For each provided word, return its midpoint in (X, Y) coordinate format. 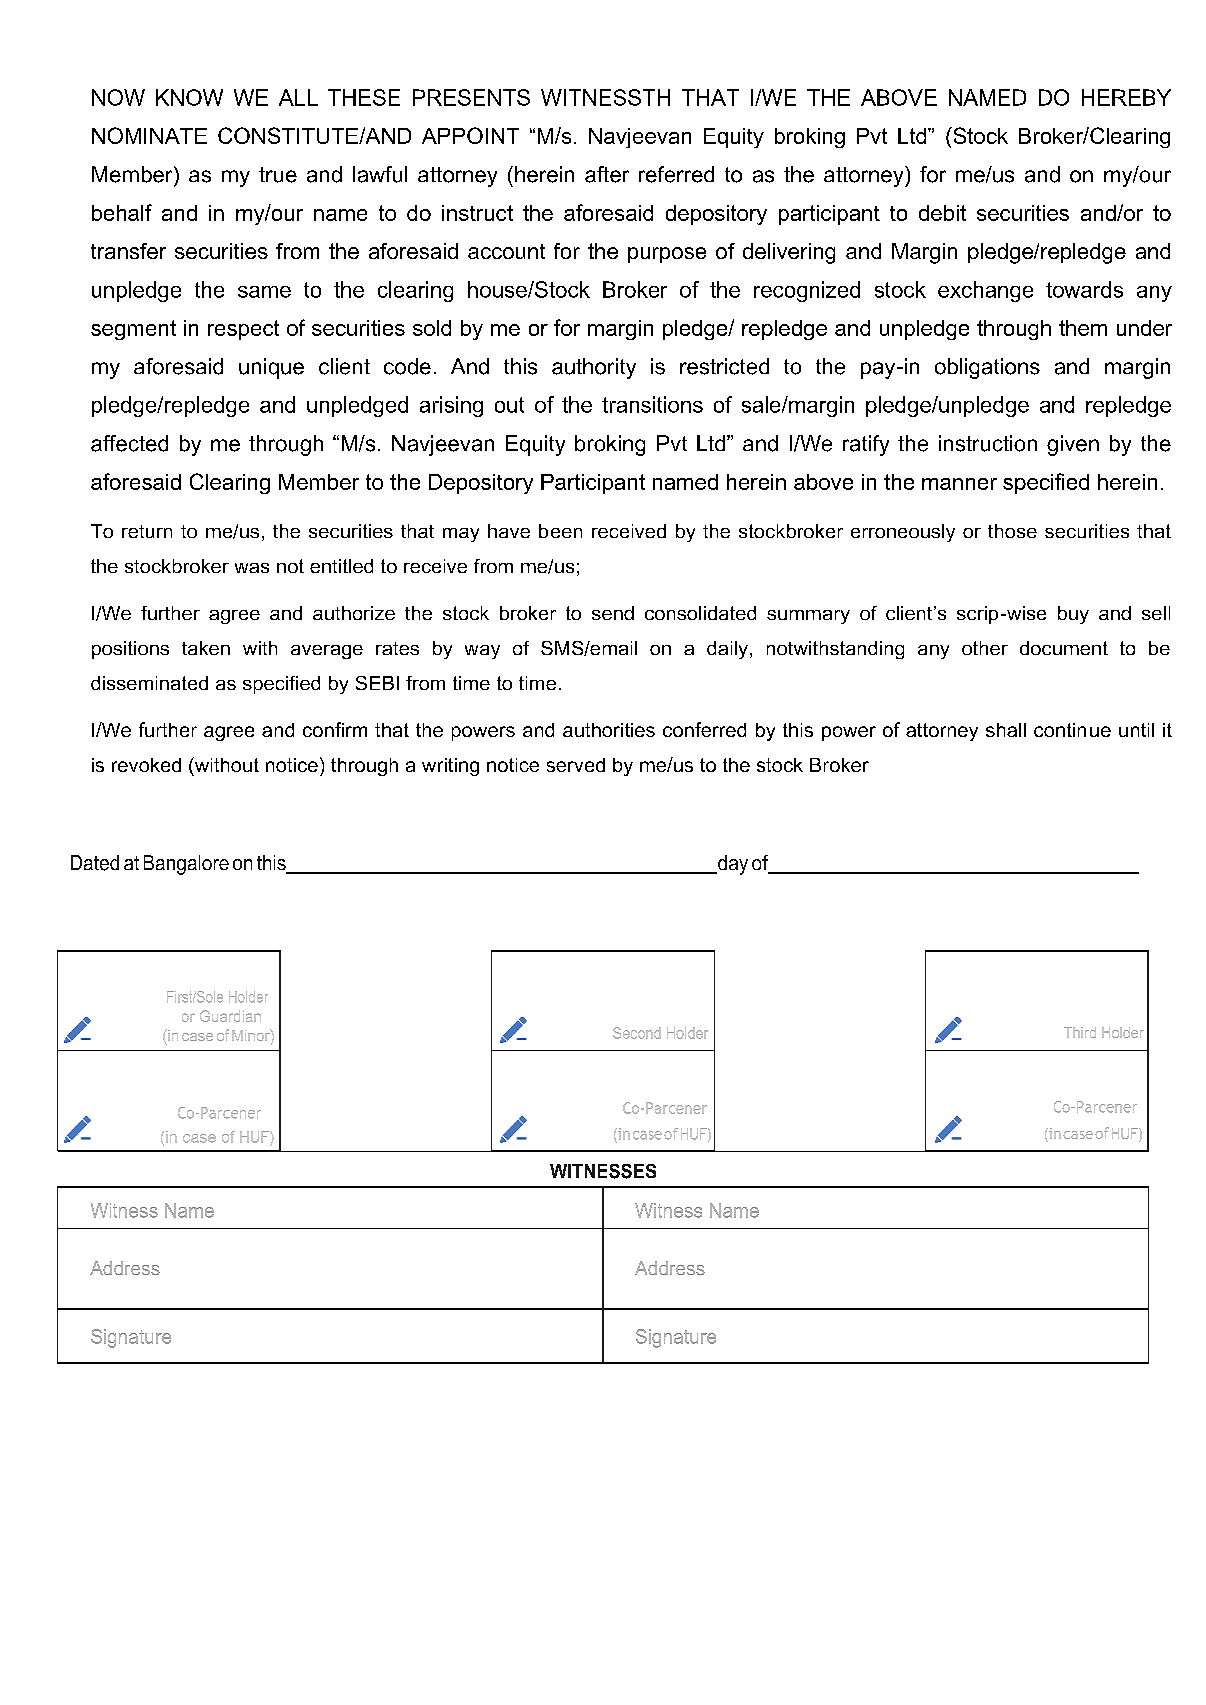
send (613, 613)
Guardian (230, 1016)
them (1083, 328)
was (252, 568)
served (576, 765)
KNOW (189, 97)
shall (1006, 730)
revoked (146, 765)
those (1012, 531)
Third (1080, 1032)
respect (243, 330)
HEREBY (1126, 97)
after (607, 174)
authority (594, 368)
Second (637, 1033)
